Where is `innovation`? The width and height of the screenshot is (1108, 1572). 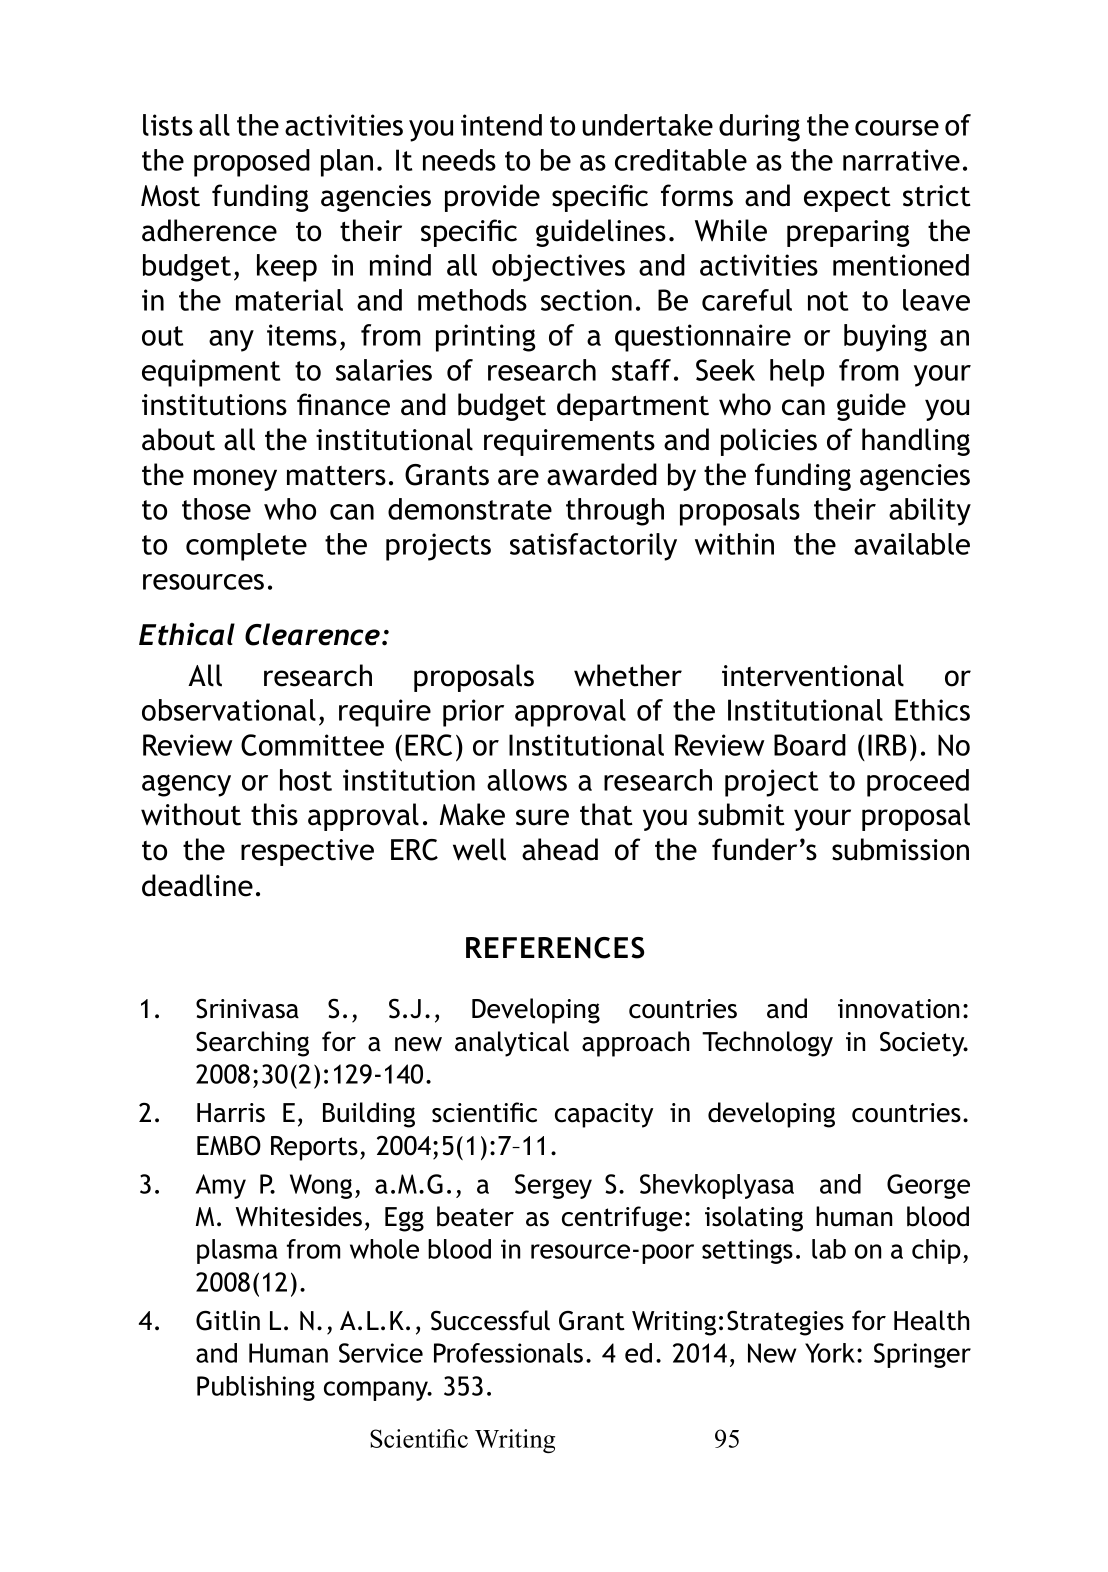 innovation is located at coordinates (898, 1009).
